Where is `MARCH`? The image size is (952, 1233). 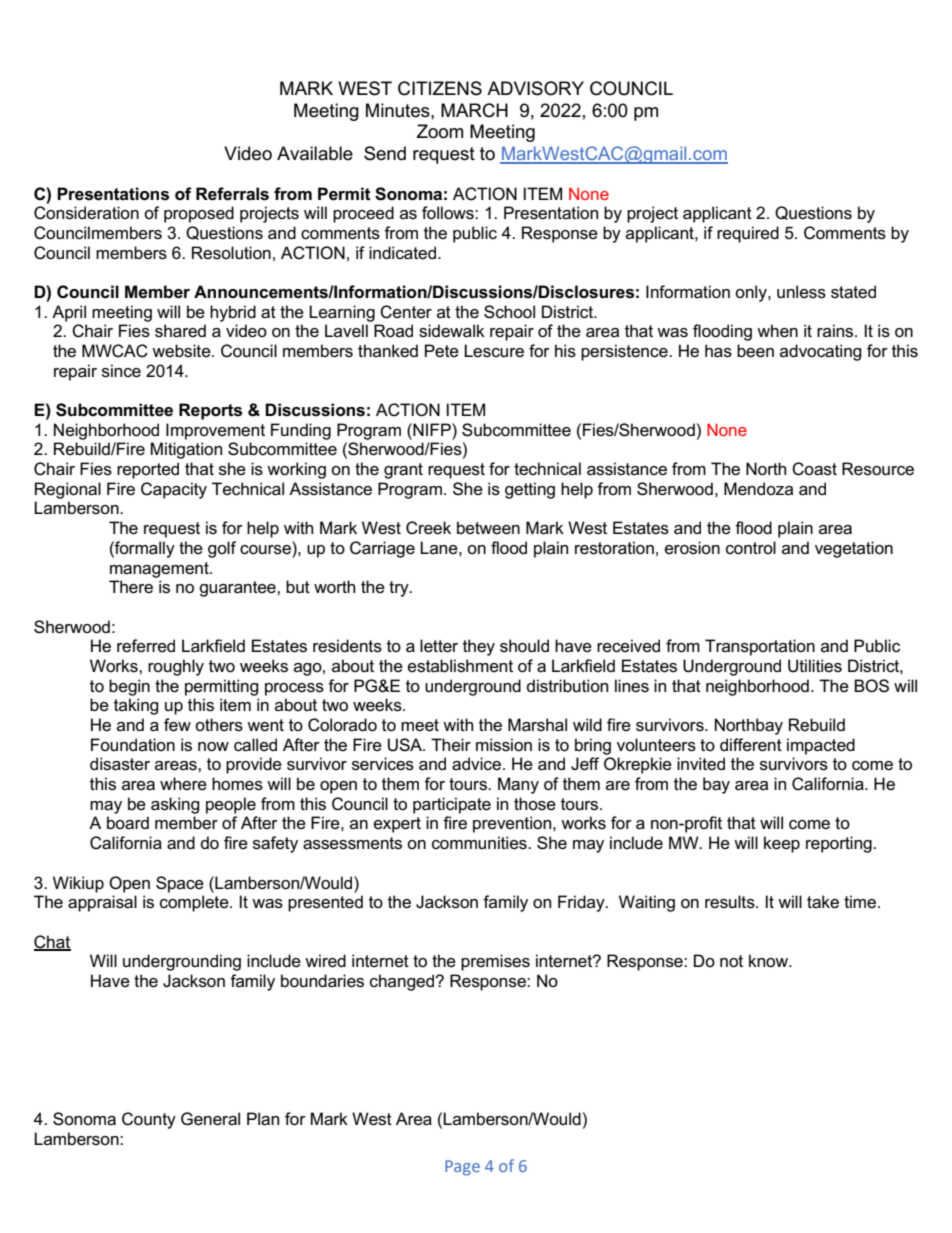 MARCH is located at coordinates (474, 110).
